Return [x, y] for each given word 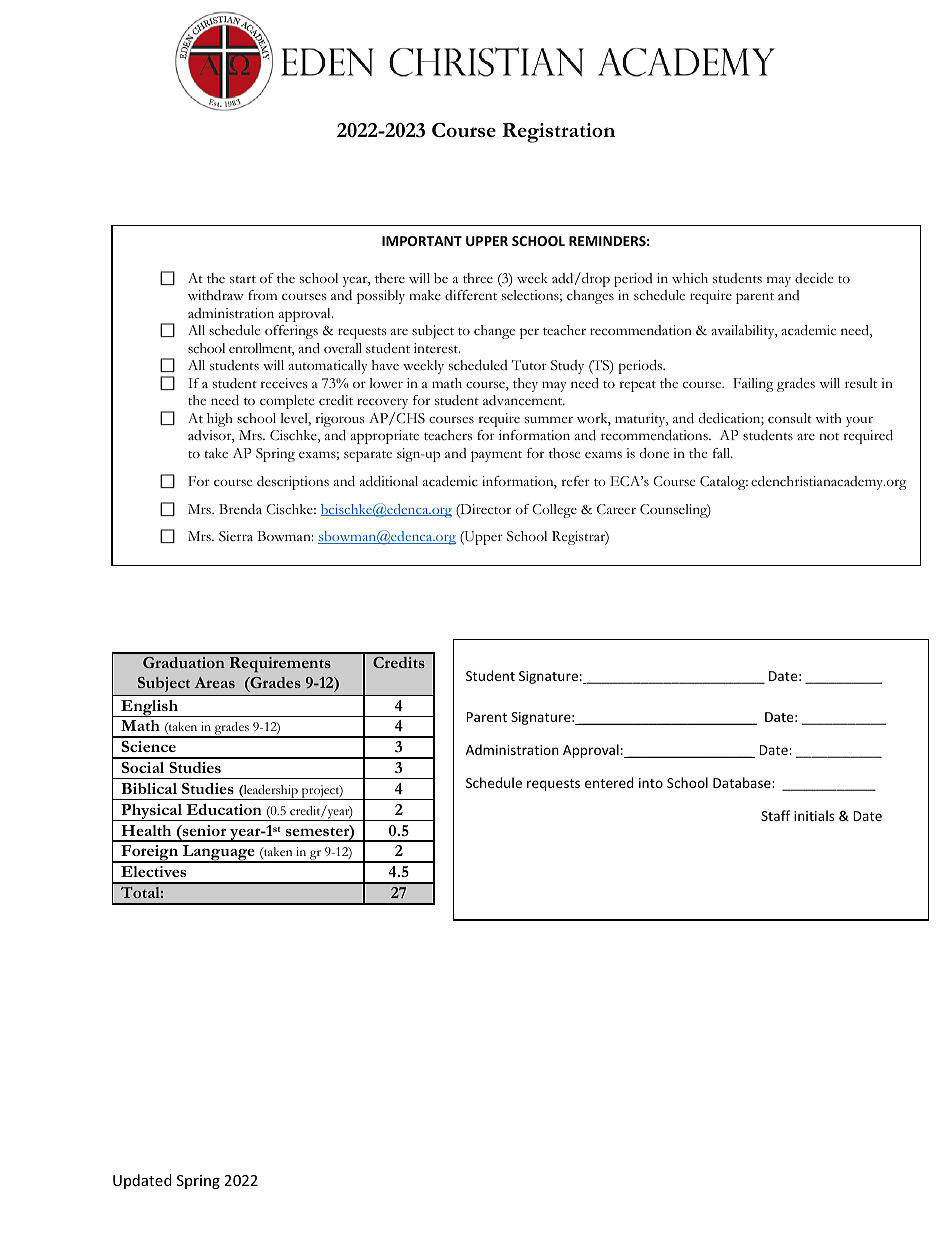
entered [609, 782]
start [243, 279]
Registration [558, 133]
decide [814, 278]
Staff [775, 815]
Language [218, 854]
